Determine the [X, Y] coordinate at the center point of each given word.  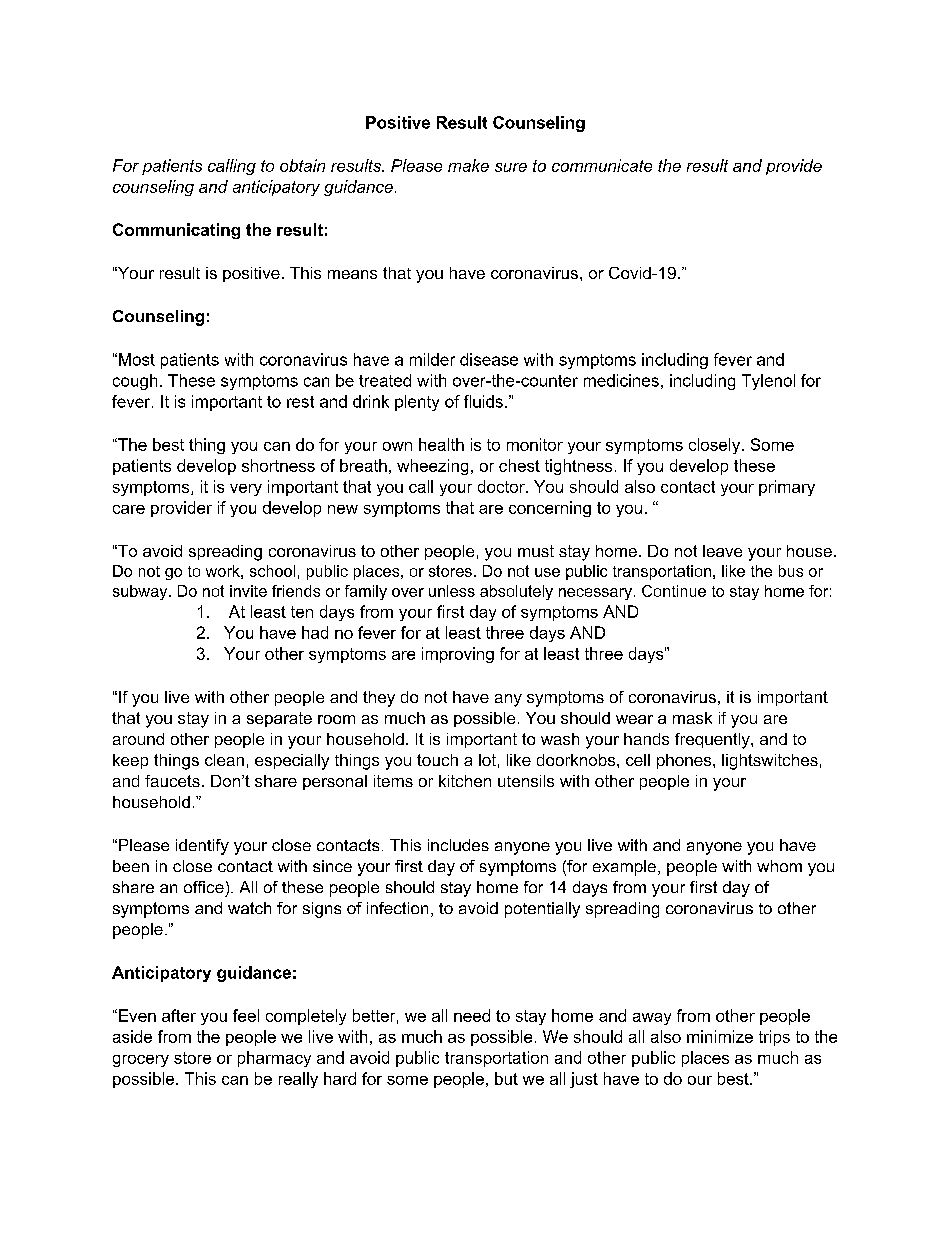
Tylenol [768, 382]
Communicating [176, 231]
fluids [483, 401]
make [468, 165]
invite [248, 591]
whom [779, 866]
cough [135, 382]
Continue [674, 591]
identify [202, 847]
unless [452, 591]
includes [458, 845]
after [179, 1015]
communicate [602, 165]
